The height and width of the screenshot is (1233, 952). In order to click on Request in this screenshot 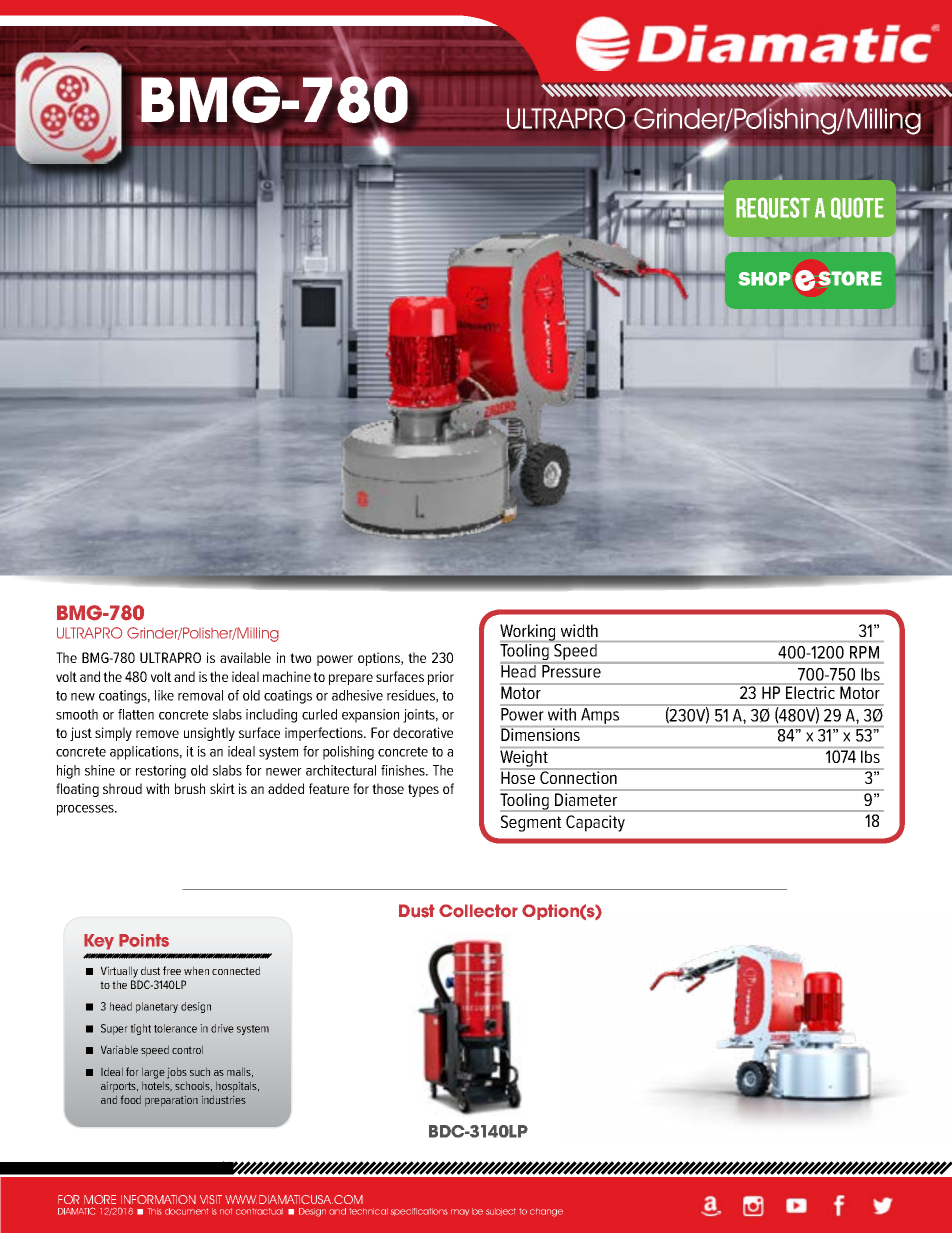, I will do `click(773, 208)`.
